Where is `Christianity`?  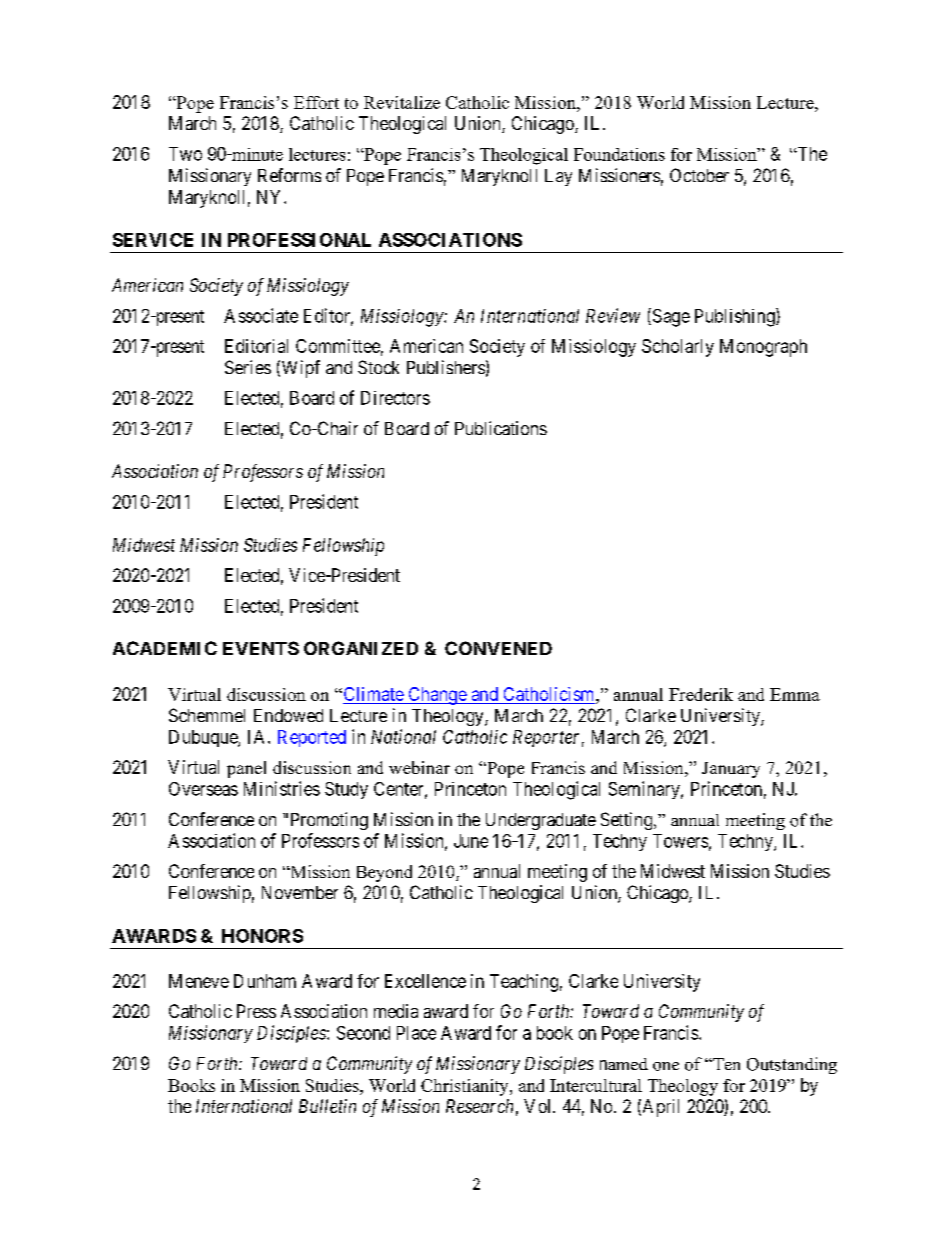 Christianity is located at coordinates (466, 1087).
